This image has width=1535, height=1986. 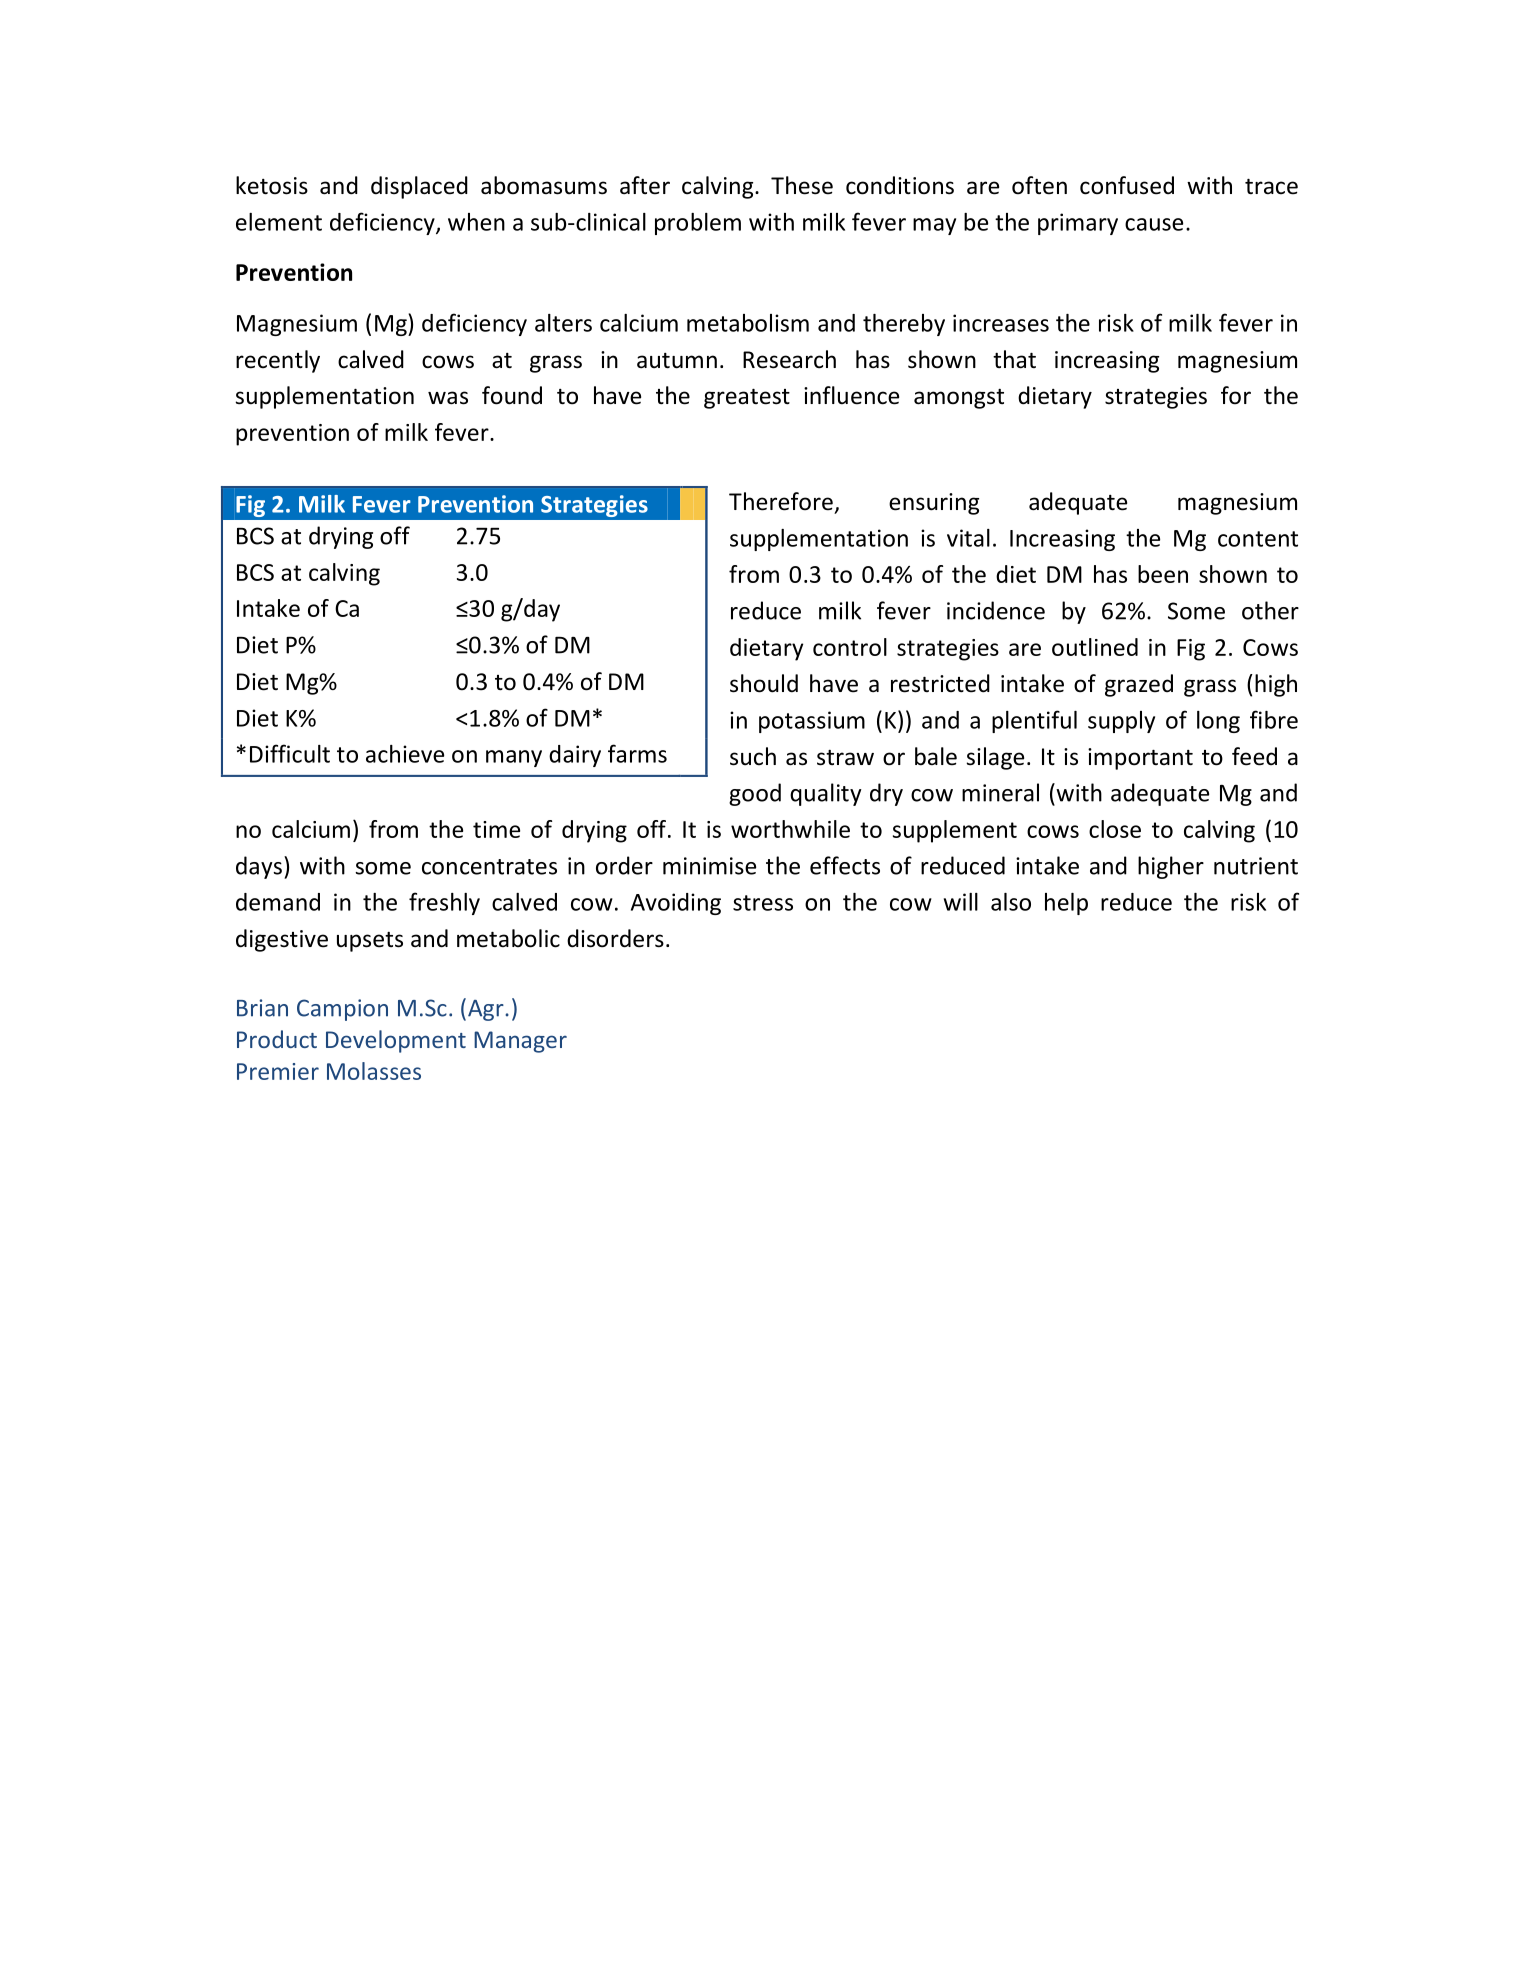 What do you see at coordinates (405, 754) in the image?
I see `achieve` at bounding box center [405, 754].
